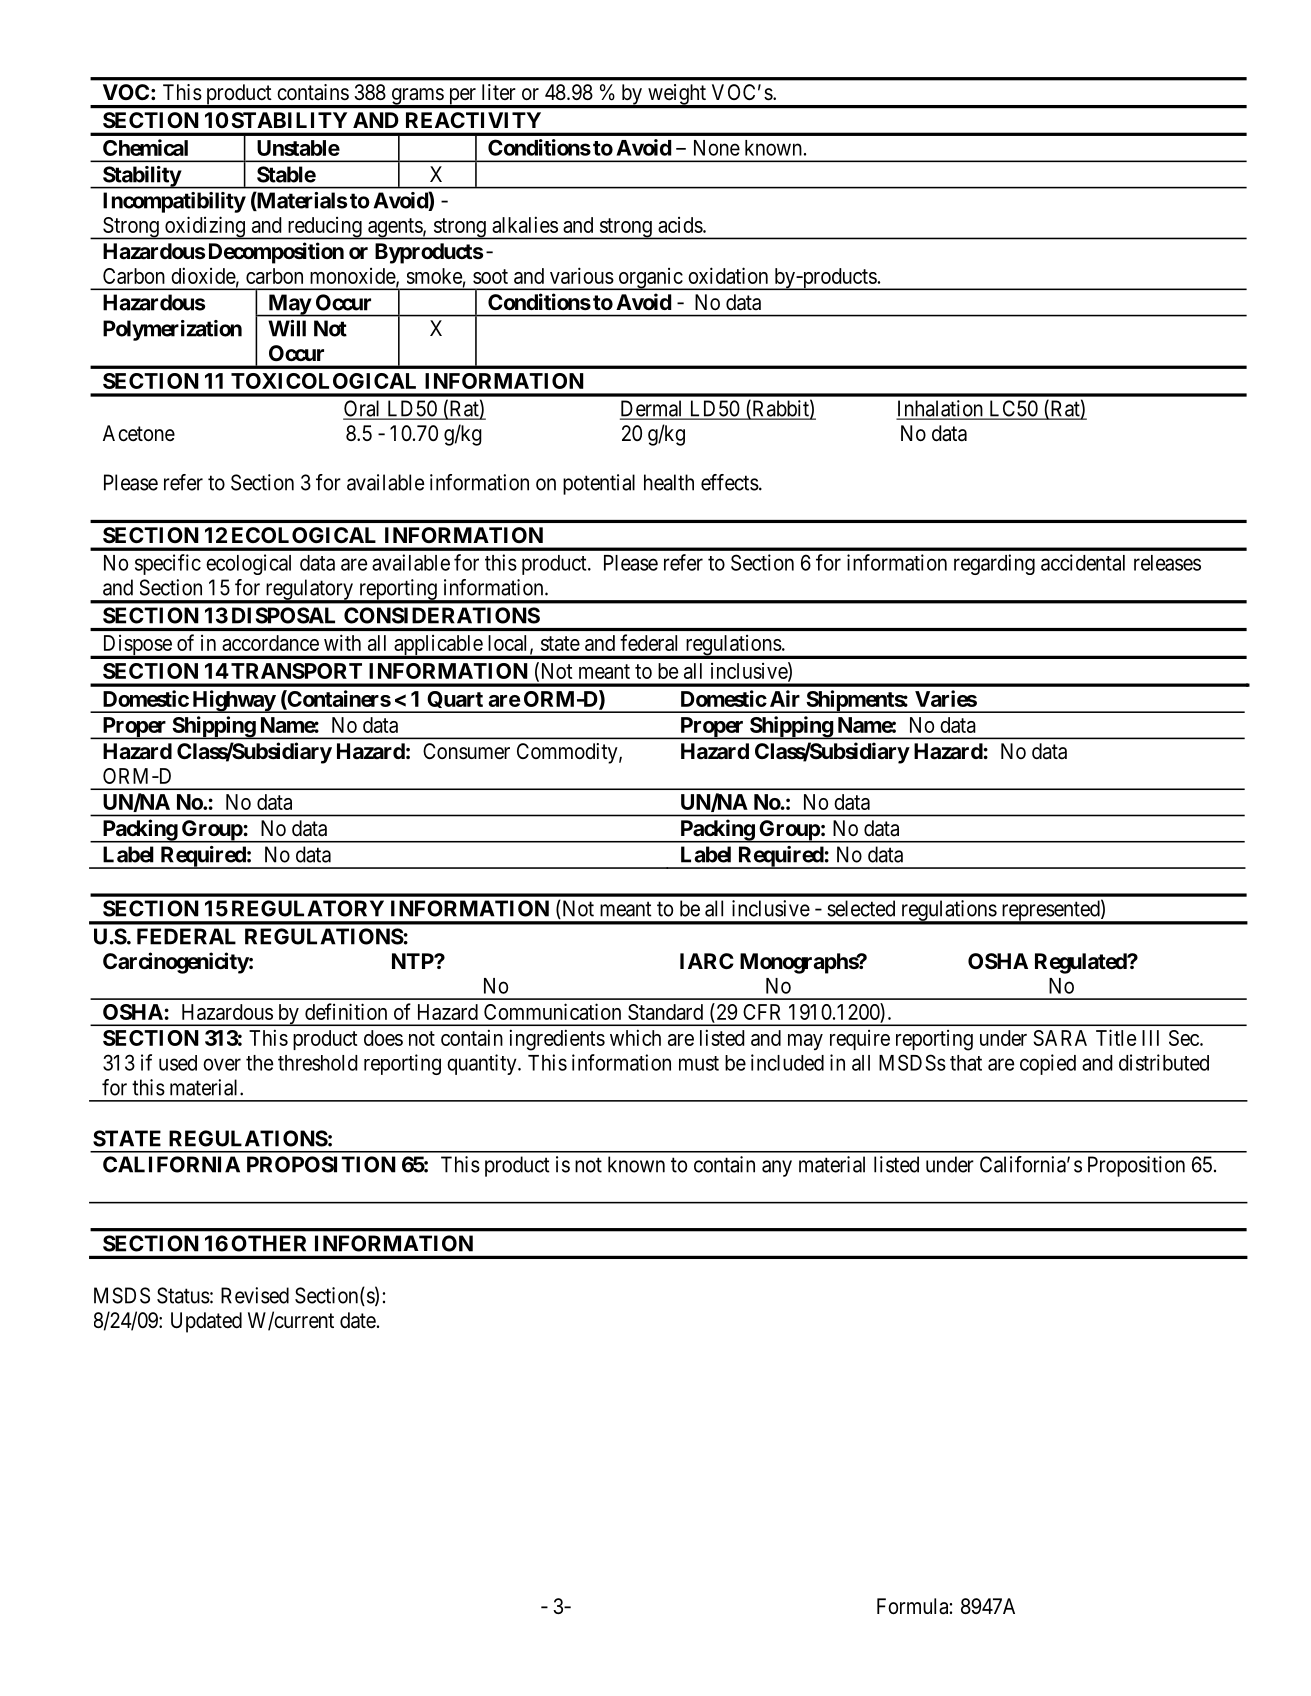 This screenshot has height=1696, width=1311. Describe the element at coordinates (268, 1243) in the screenshot. I see `OTHER` at that location.
